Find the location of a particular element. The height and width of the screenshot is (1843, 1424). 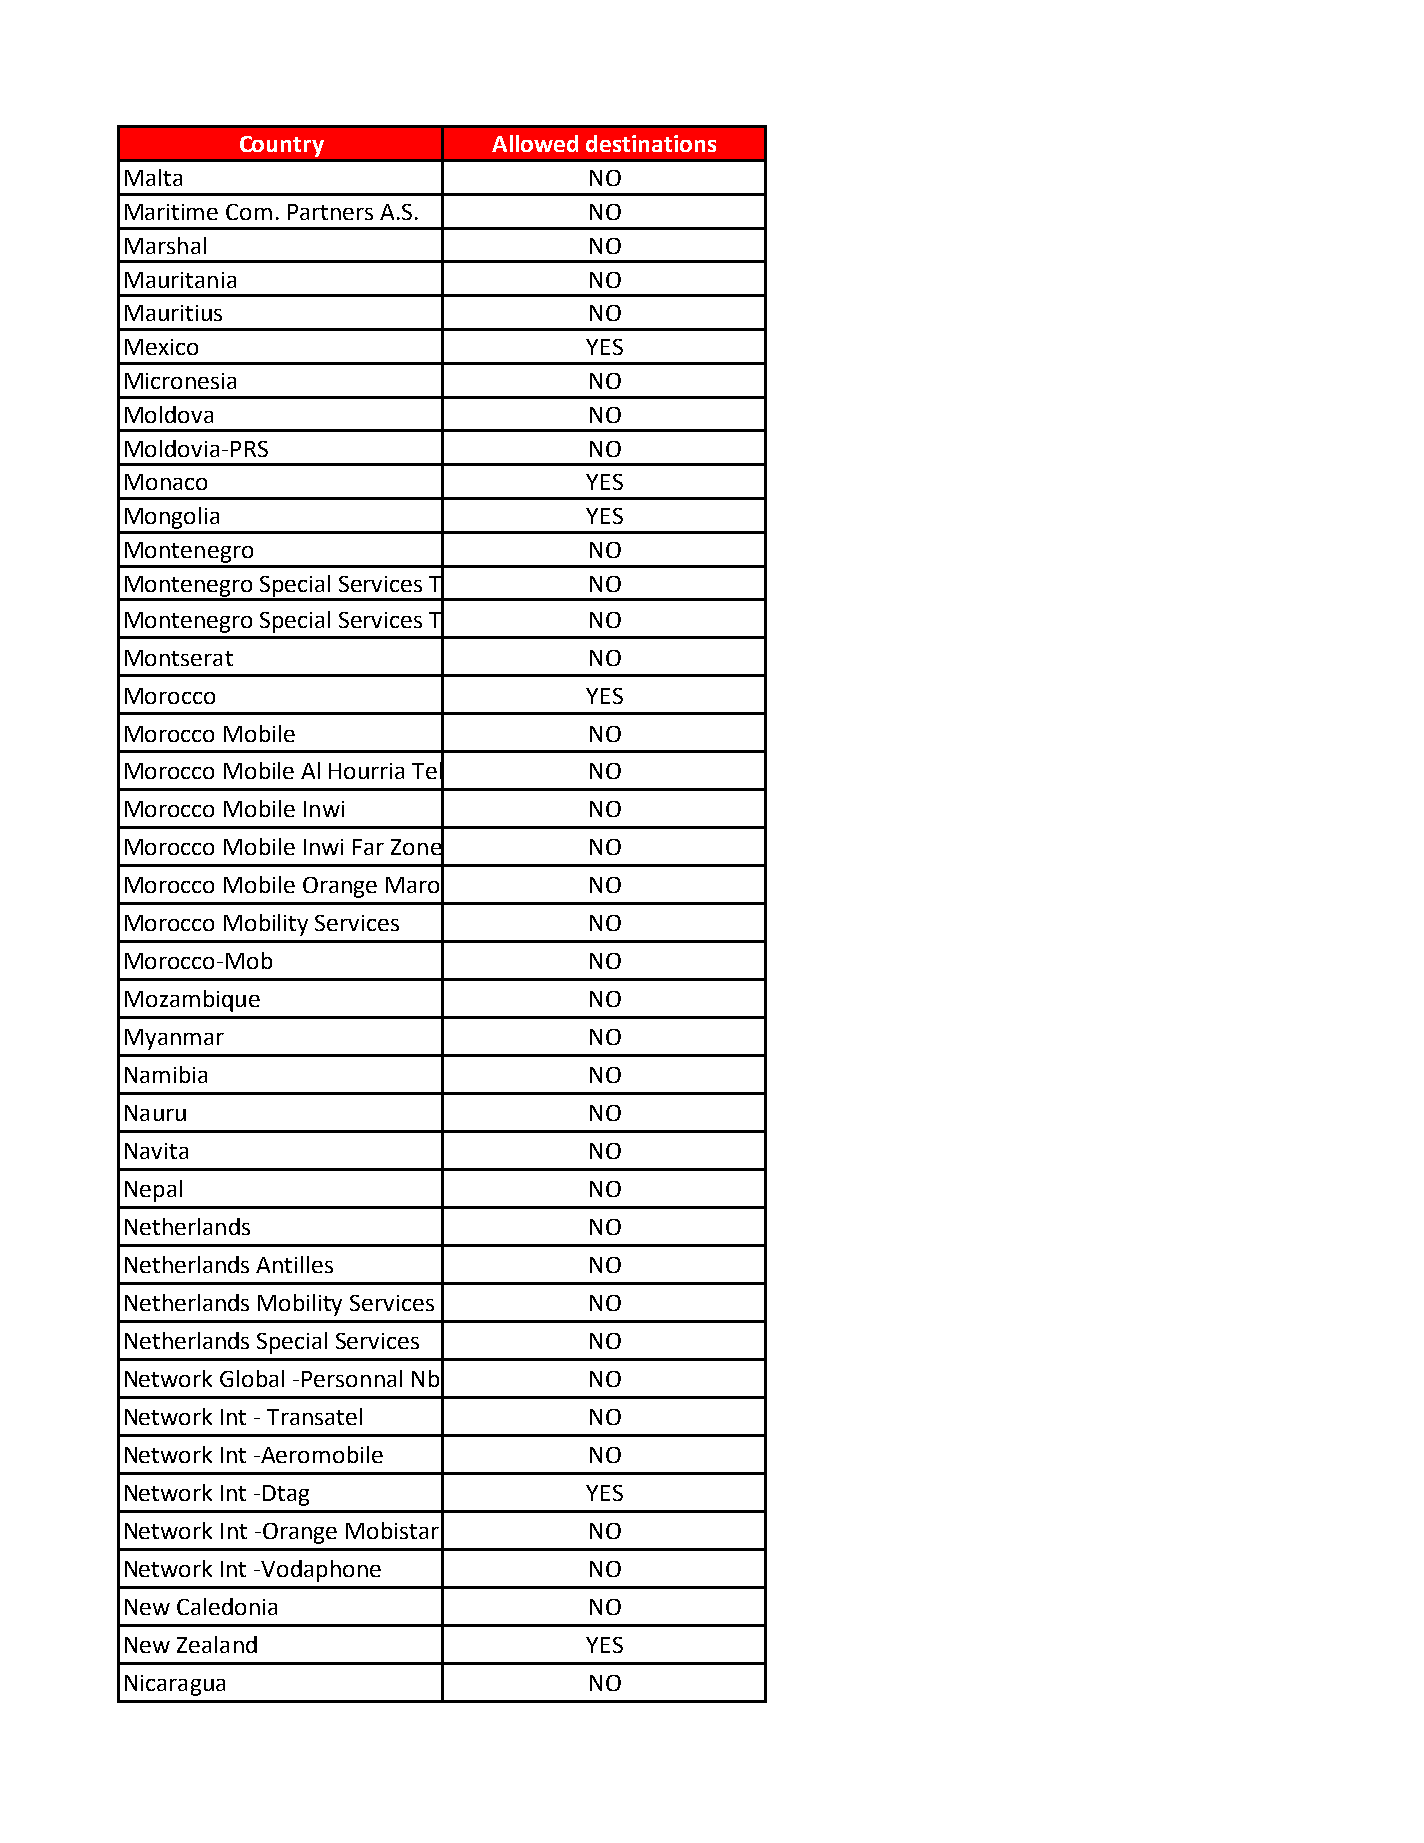

Maritime is located at coordinates (171, 212).
